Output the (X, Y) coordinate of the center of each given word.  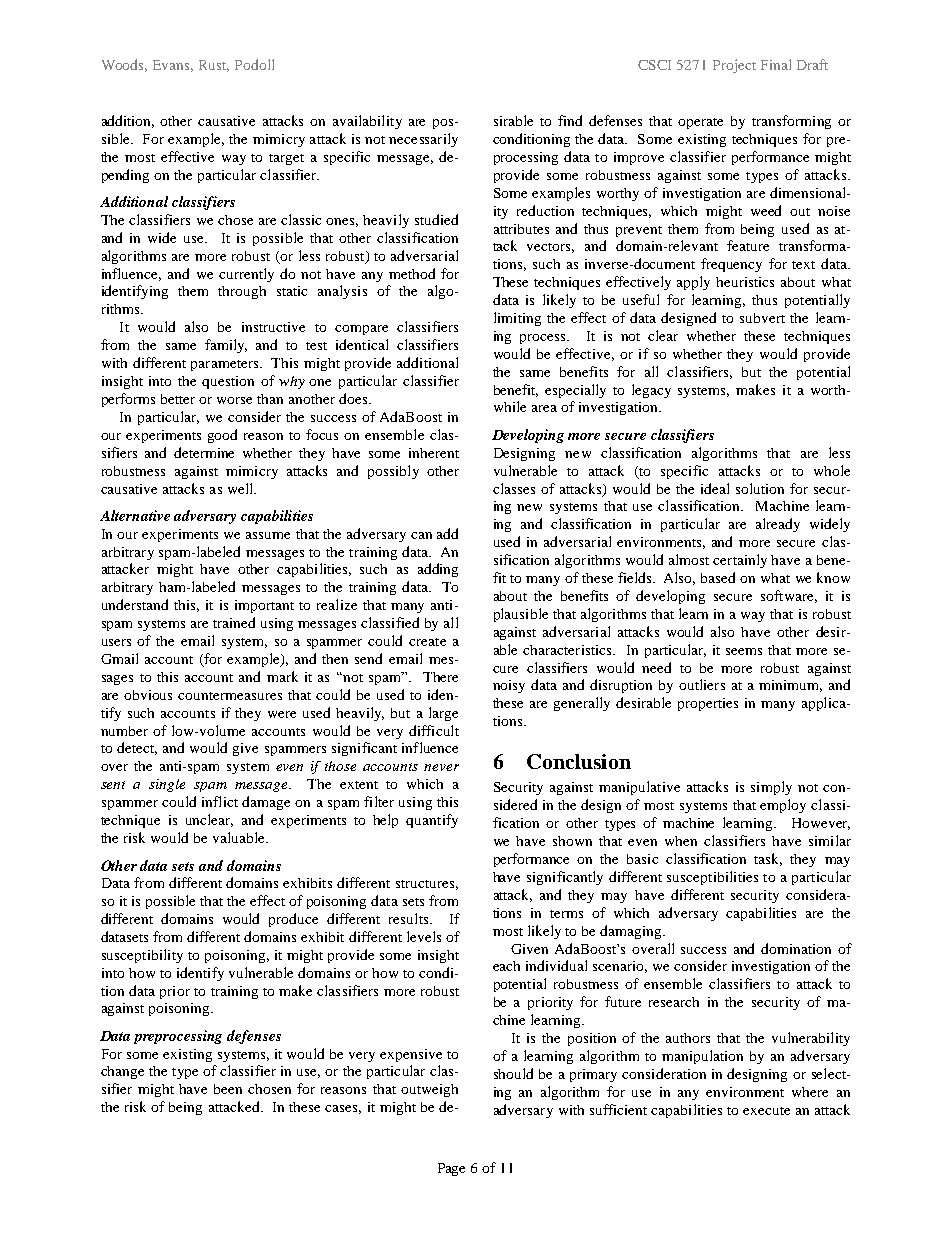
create (427, 642)
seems (744, 651)
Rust (214, 66)
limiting (517, 319)
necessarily (423, 140)
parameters (226, 365)
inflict (220, 801)
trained (234, 622)
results (410, 918)
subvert (762, 318)
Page (451, 1169)
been (228, 1089)
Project (734, 66)
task (768, 859)
